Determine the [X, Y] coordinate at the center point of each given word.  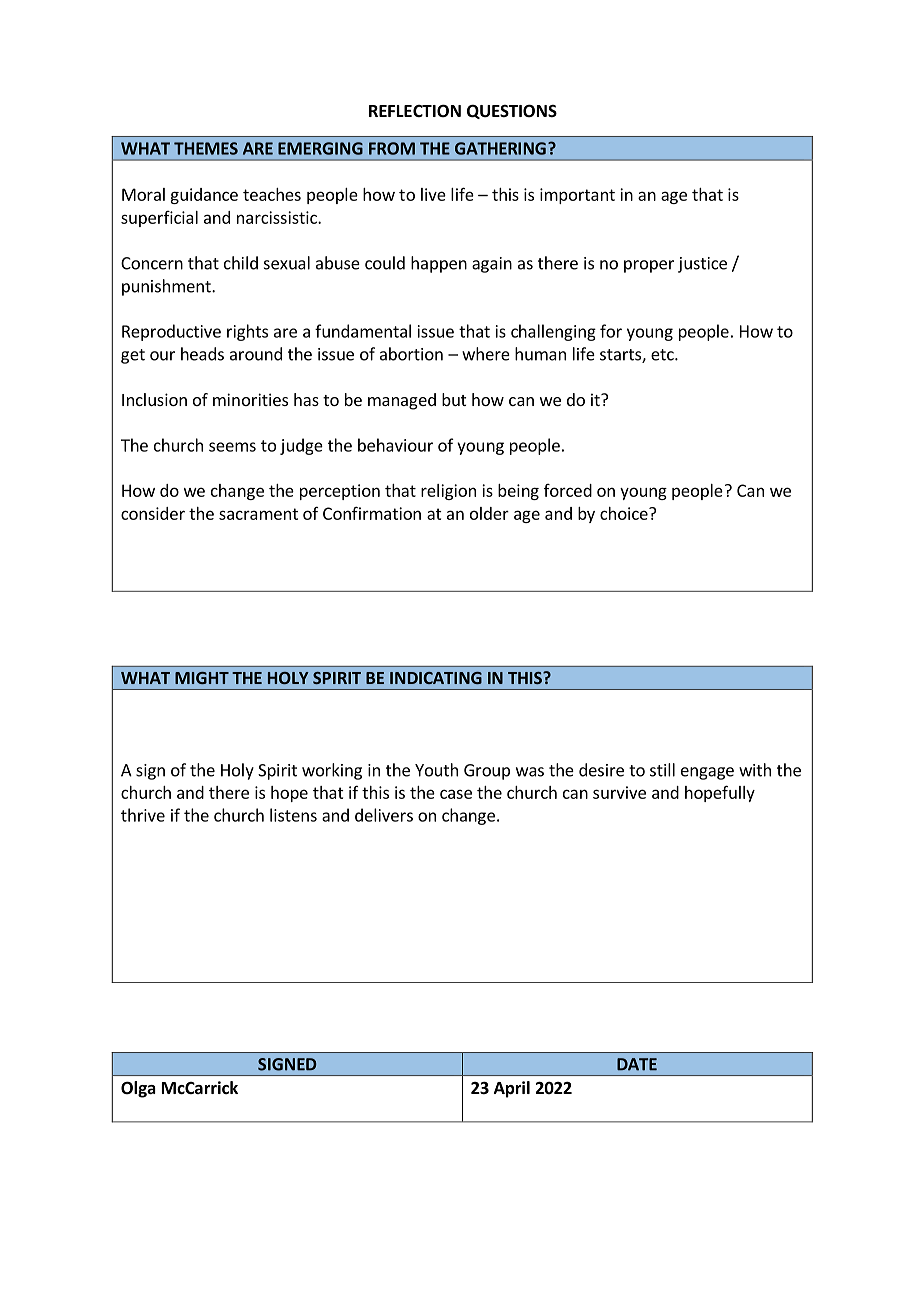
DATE [637, 1064]
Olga [138, 1089]
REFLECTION [415, 110]
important [577, 196]
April [512, 1089]
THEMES [206, 148]
